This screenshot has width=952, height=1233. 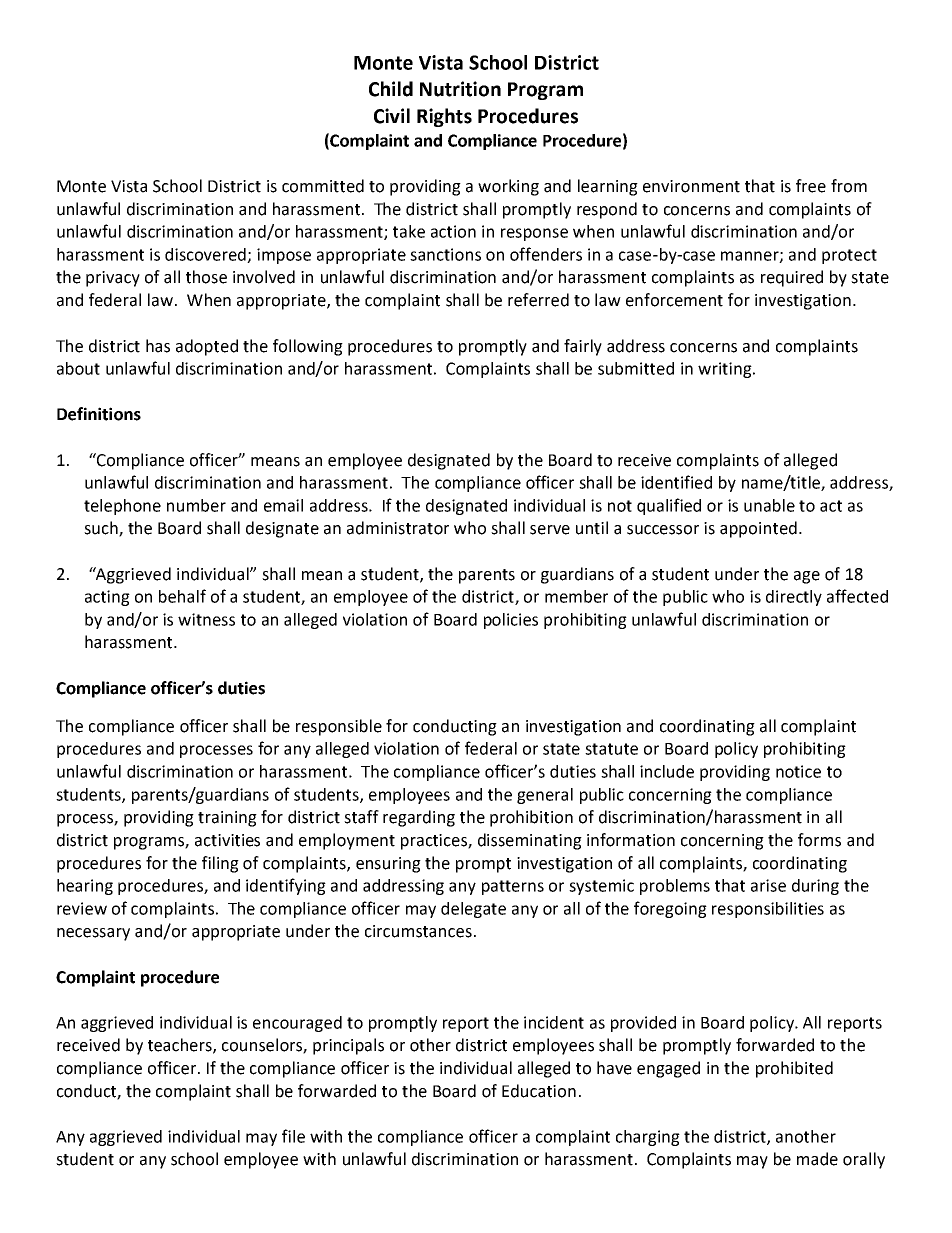 What do you see at coordinates (323, 186) in the screenshot?
I see `committed` at bounding box center [323, 186].
